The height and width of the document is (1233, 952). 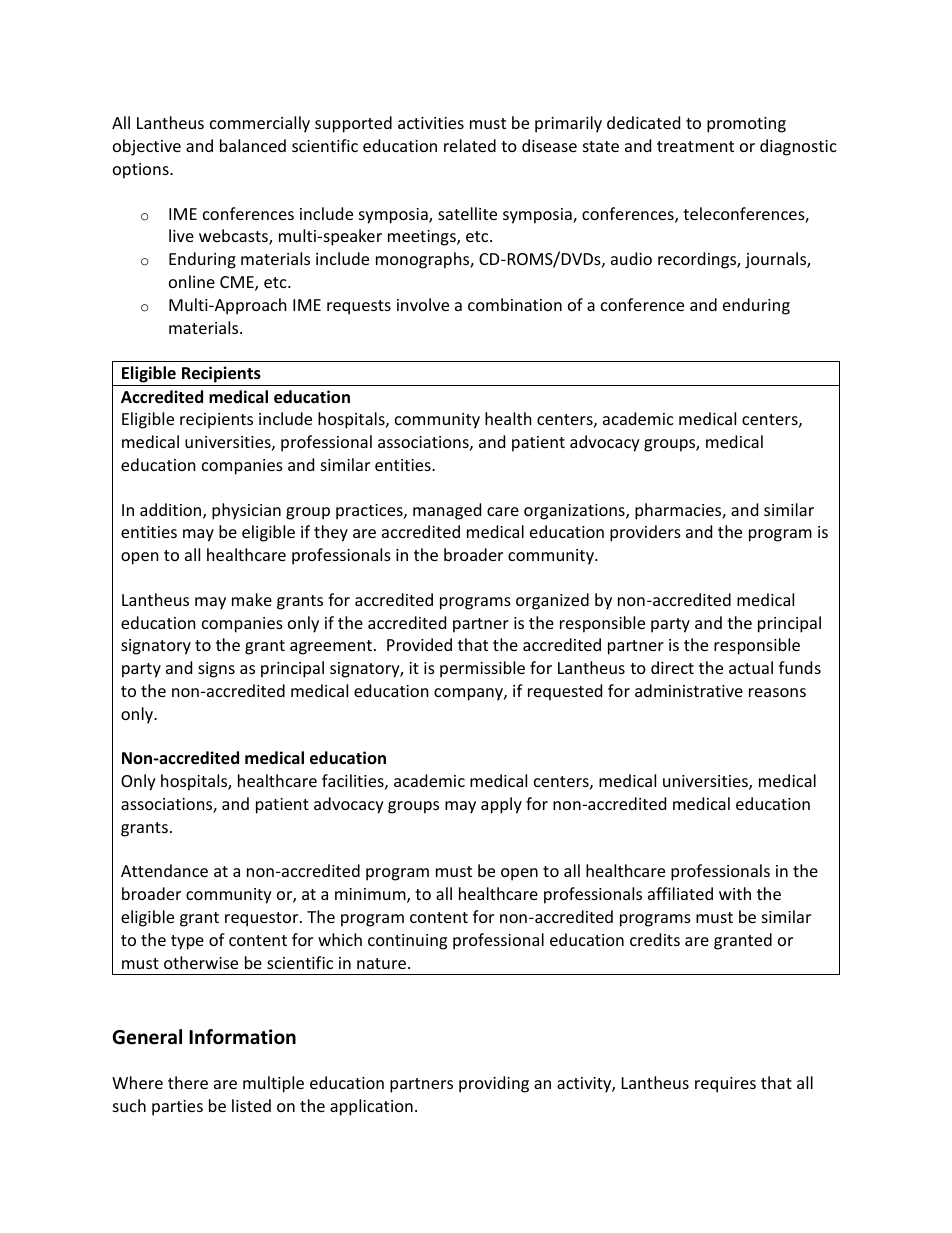 What do you see at coordinates (164, 870) in the document?
I see `Attendance` at bounding box center [164, 870].
